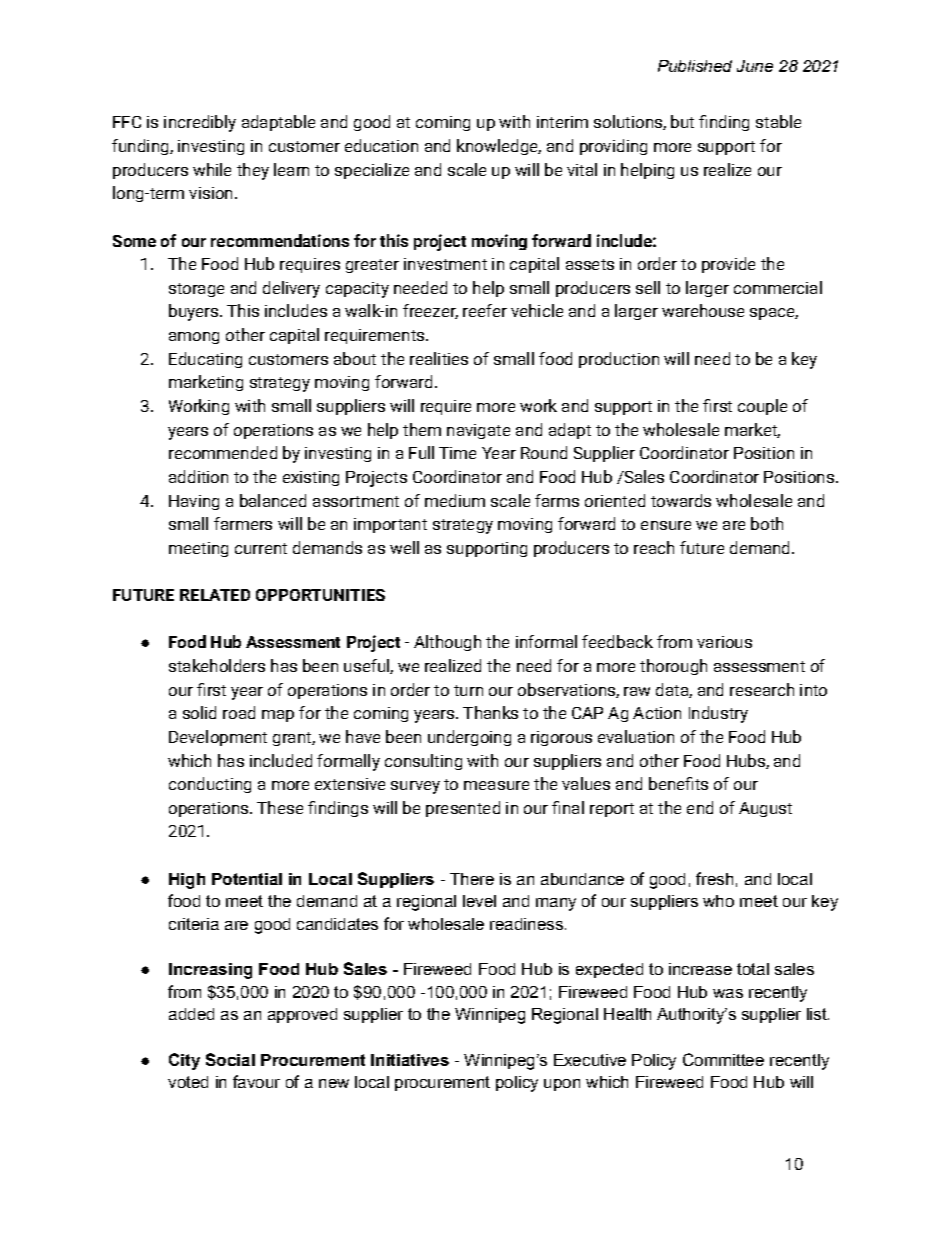  What do you see at coordinates (755, 66) in the image?
I see `June` at bounding box center [755, 66].
